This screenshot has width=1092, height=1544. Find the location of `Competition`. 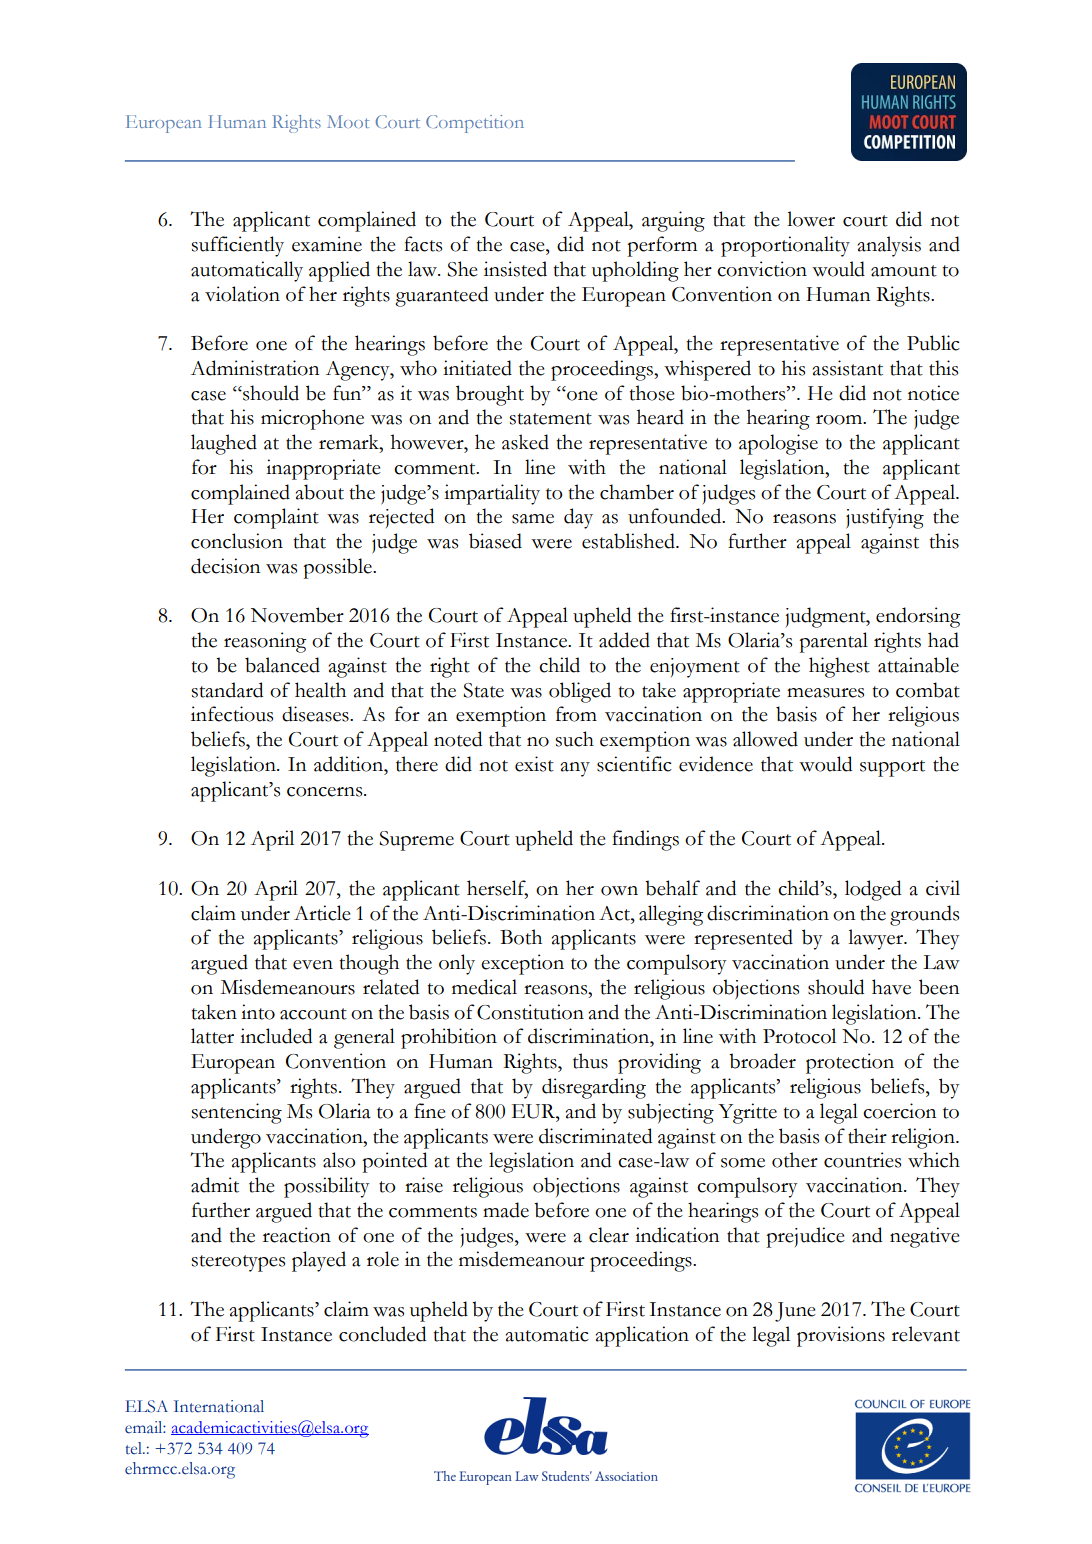

Competition is located at coordinates (475, 124).
